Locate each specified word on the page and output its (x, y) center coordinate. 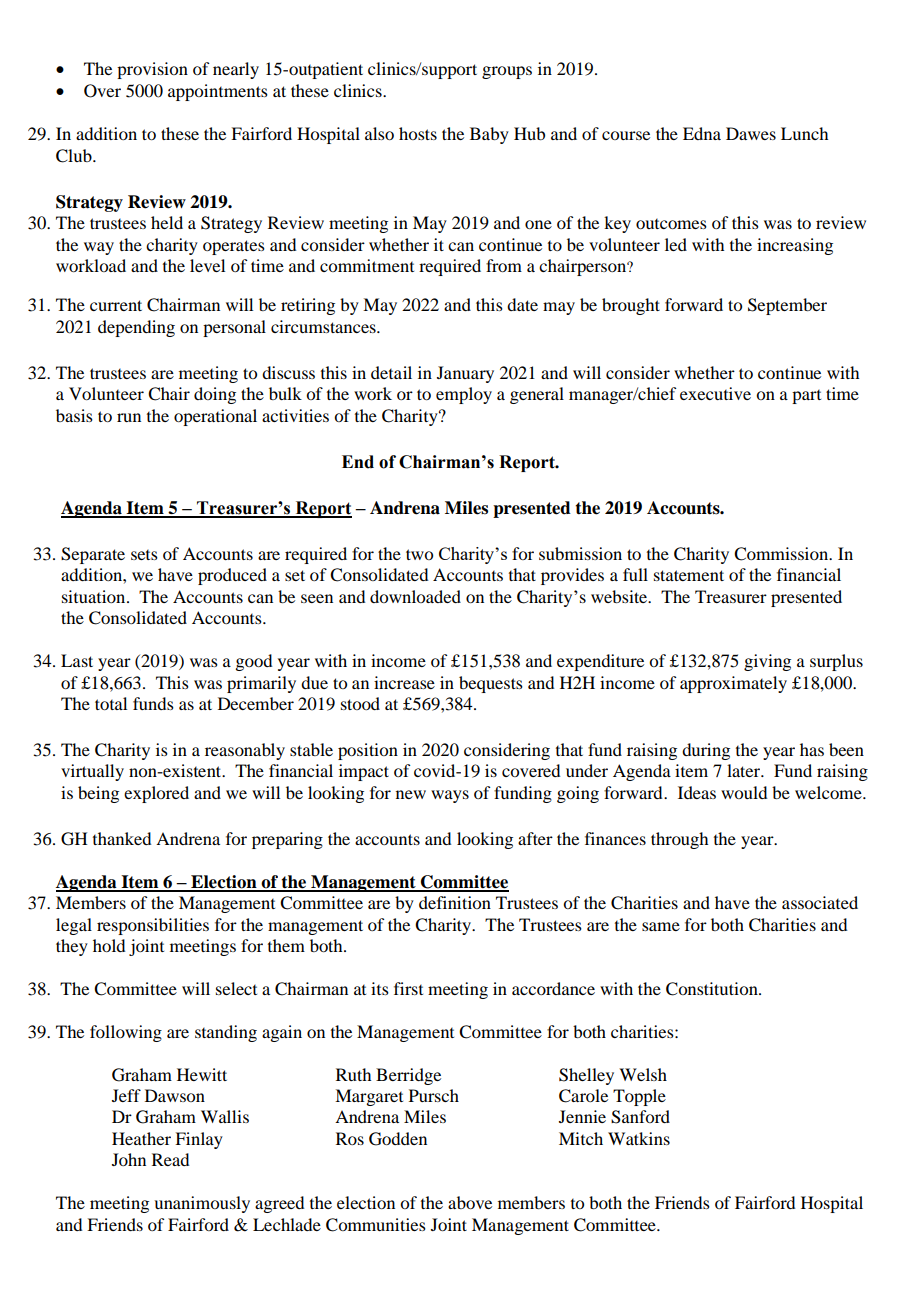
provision (152, 70)
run (129, 417)
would (744, 792)
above (470, 1202)
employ (464, 395)
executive (715, 393)
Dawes (751, 133)
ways (450, 796)
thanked (122, 838)
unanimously (202, 1204)
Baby (489, 135)
